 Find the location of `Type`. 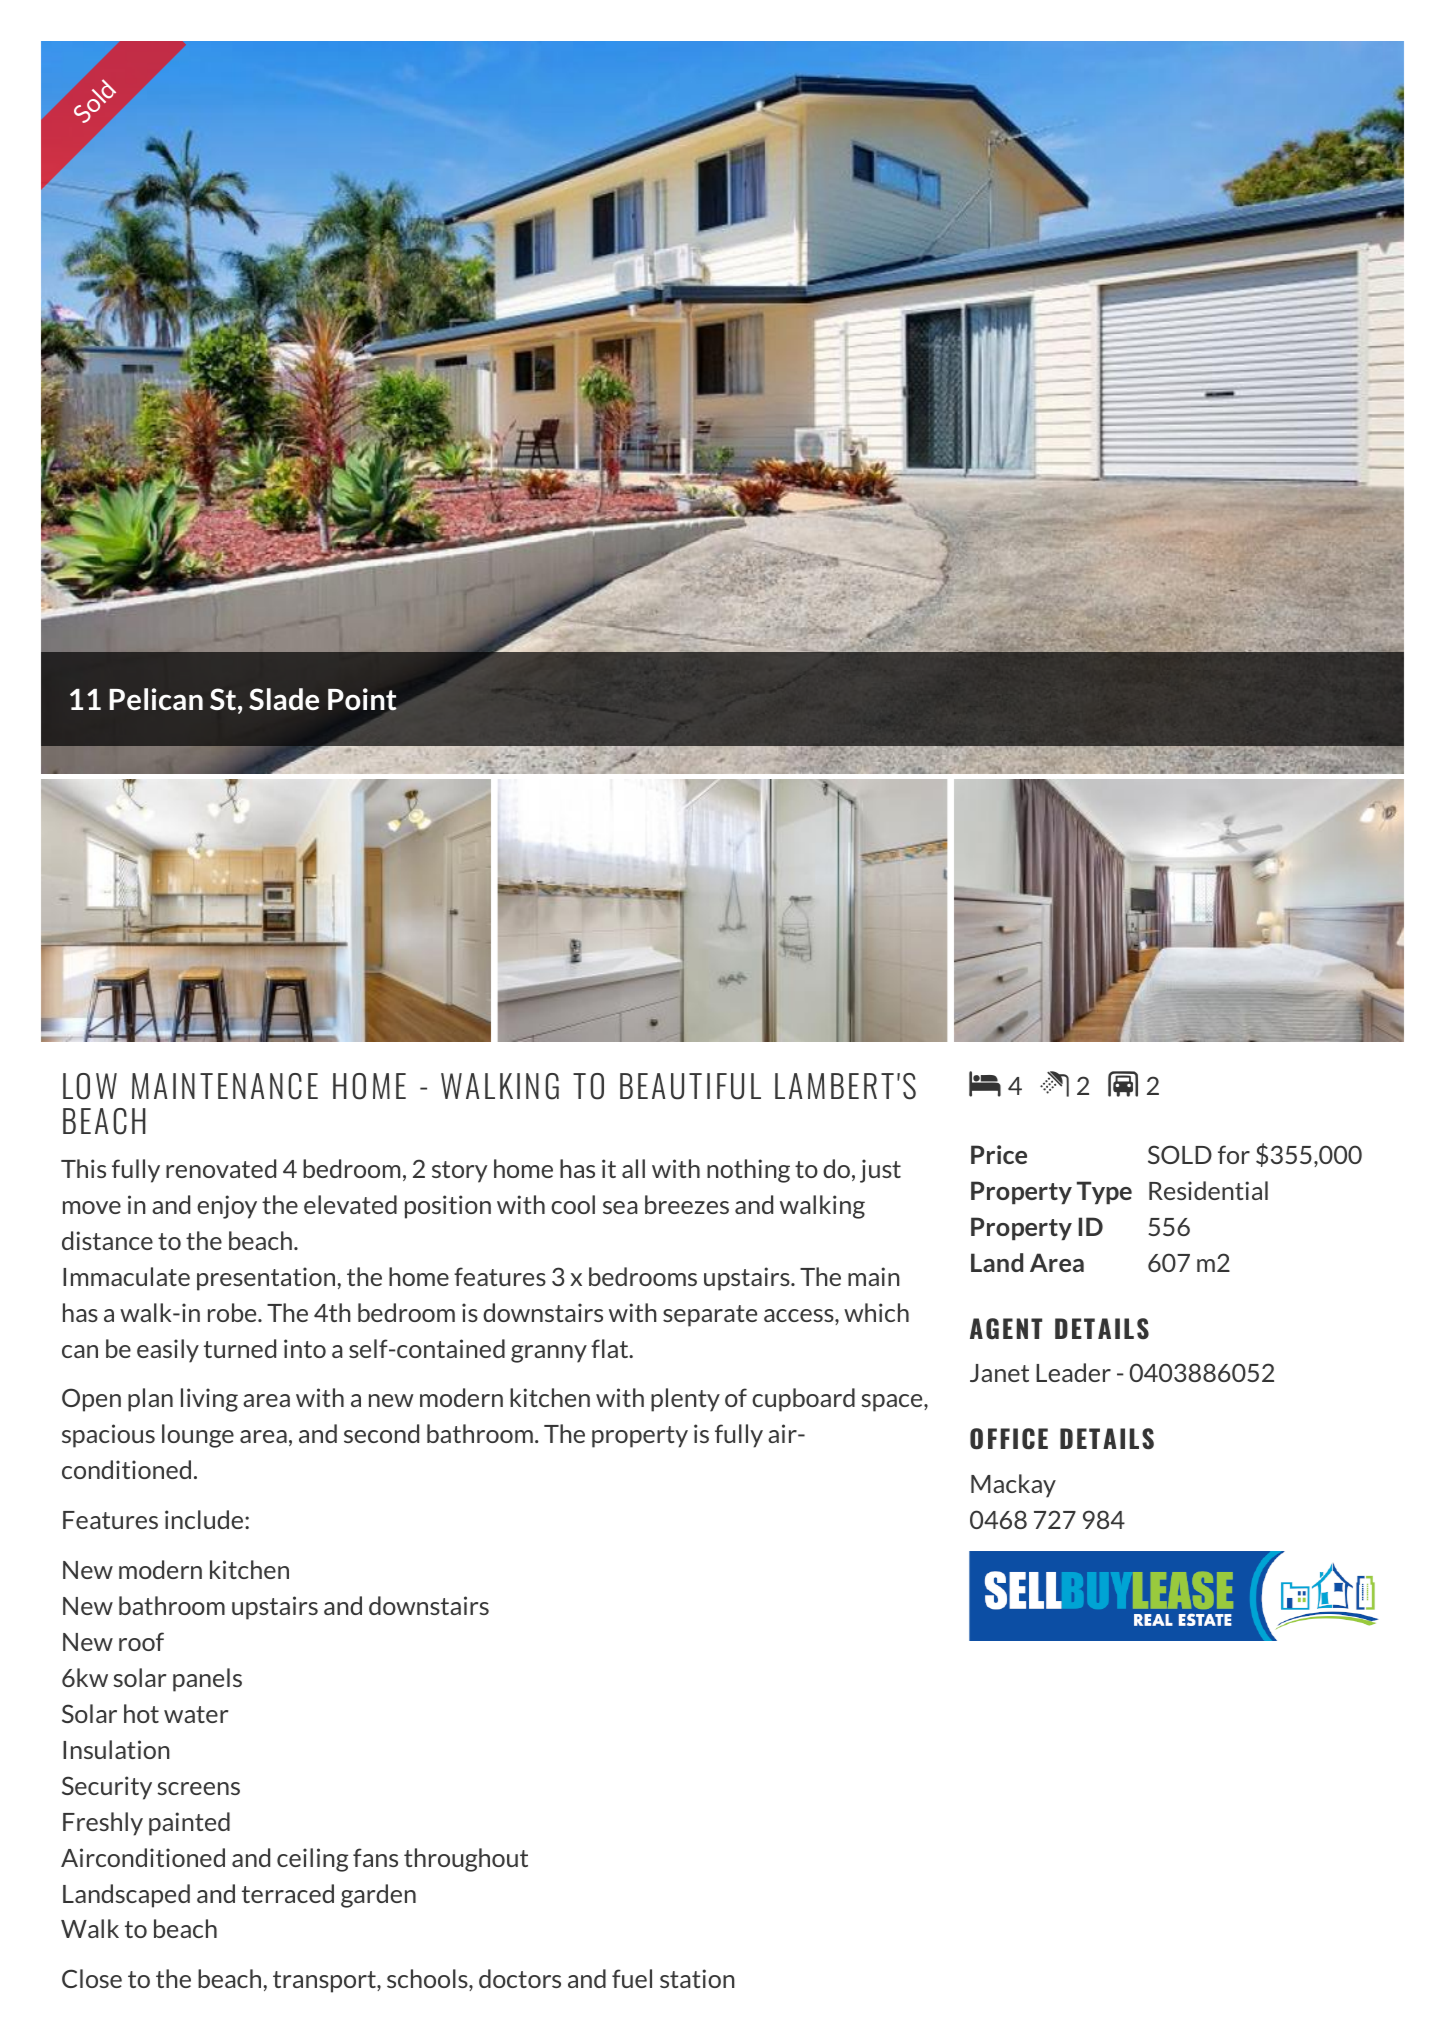

Type is located at coordinates (1104, 1192).
